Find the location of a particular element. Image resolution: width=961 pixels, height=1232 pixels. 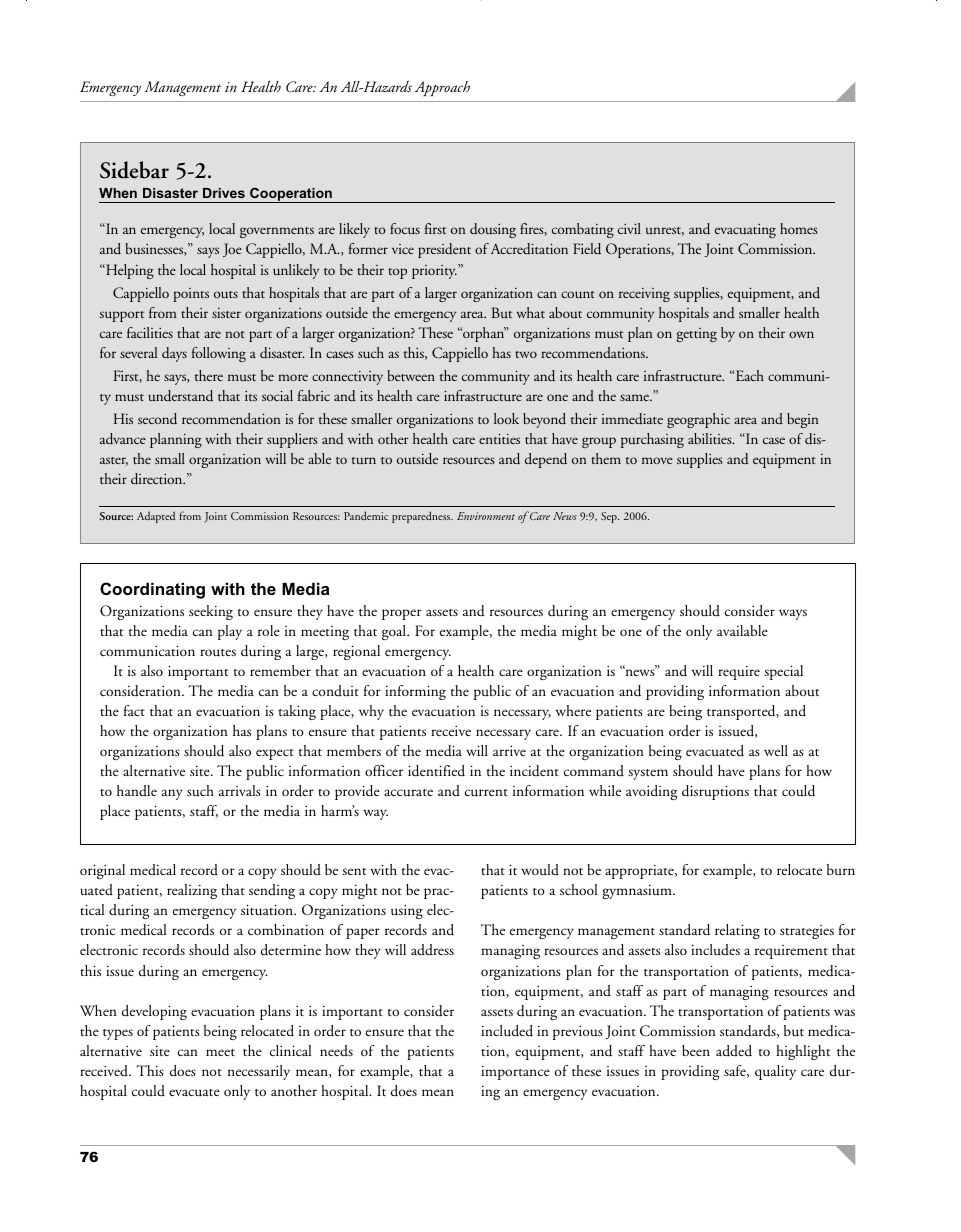

fact is located at coordinates (134, 710).
